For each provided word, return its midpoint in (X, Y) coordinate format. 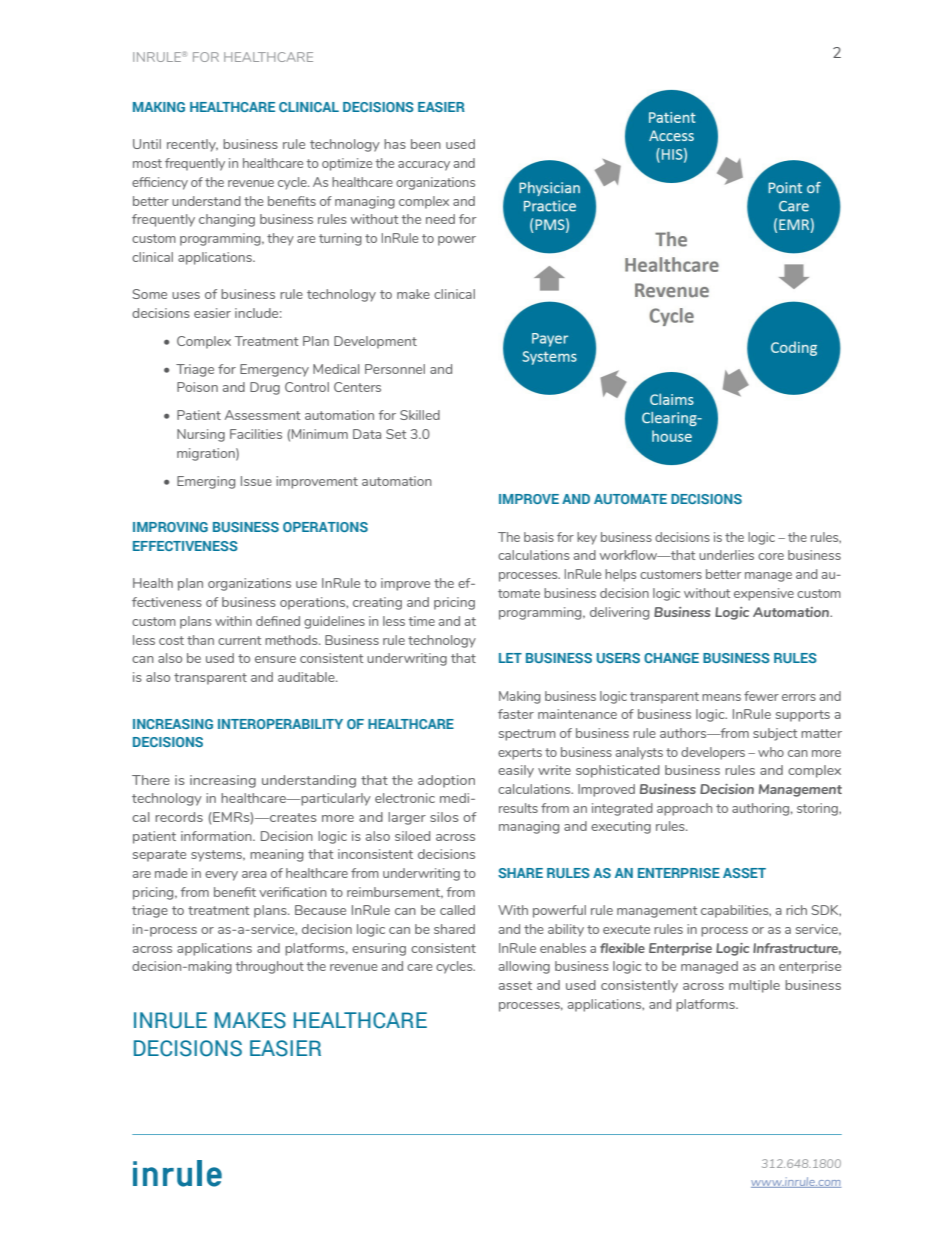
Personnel (395, 369)
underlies (726, 555)
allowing (524, 967)
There (151, 780)
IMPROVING (170, 527)
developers (713, 753)
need (440, 219)
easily (516, 771)
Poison (197, 387)
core (771, 556)
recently (192, 145)
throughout (270, 967)
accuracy (424, 166)
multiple (754, 986)
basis (539, 537)
